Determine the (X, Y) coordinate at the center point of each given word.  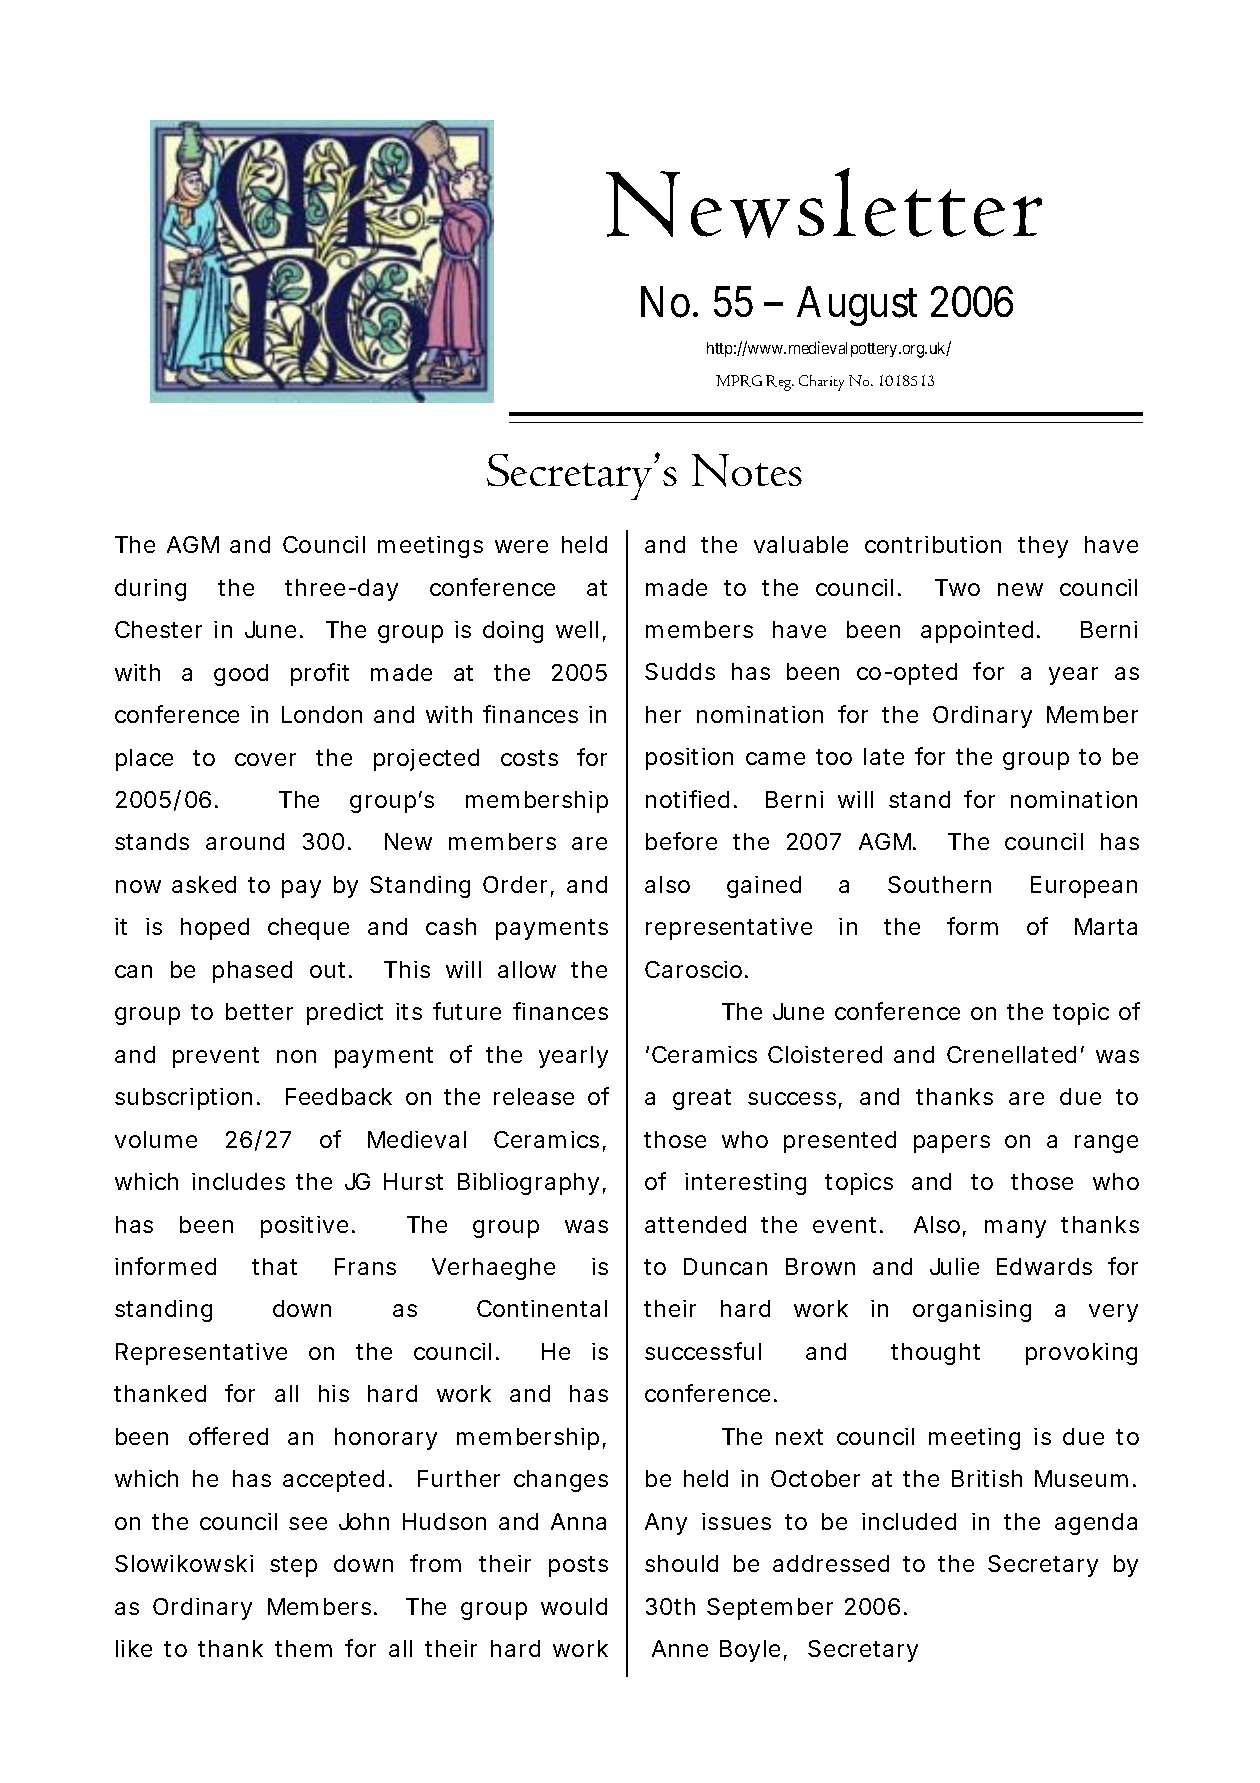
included (909, 1521)
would (574, 1606)
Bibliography (528, 1184)
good (241, 675)
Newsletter (824, 203)
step (293, 1566)
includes (238, 1181)
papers (952, 1144)
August (857, 306)
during (150, 590)
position (689, 759)
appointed (977, 632)
